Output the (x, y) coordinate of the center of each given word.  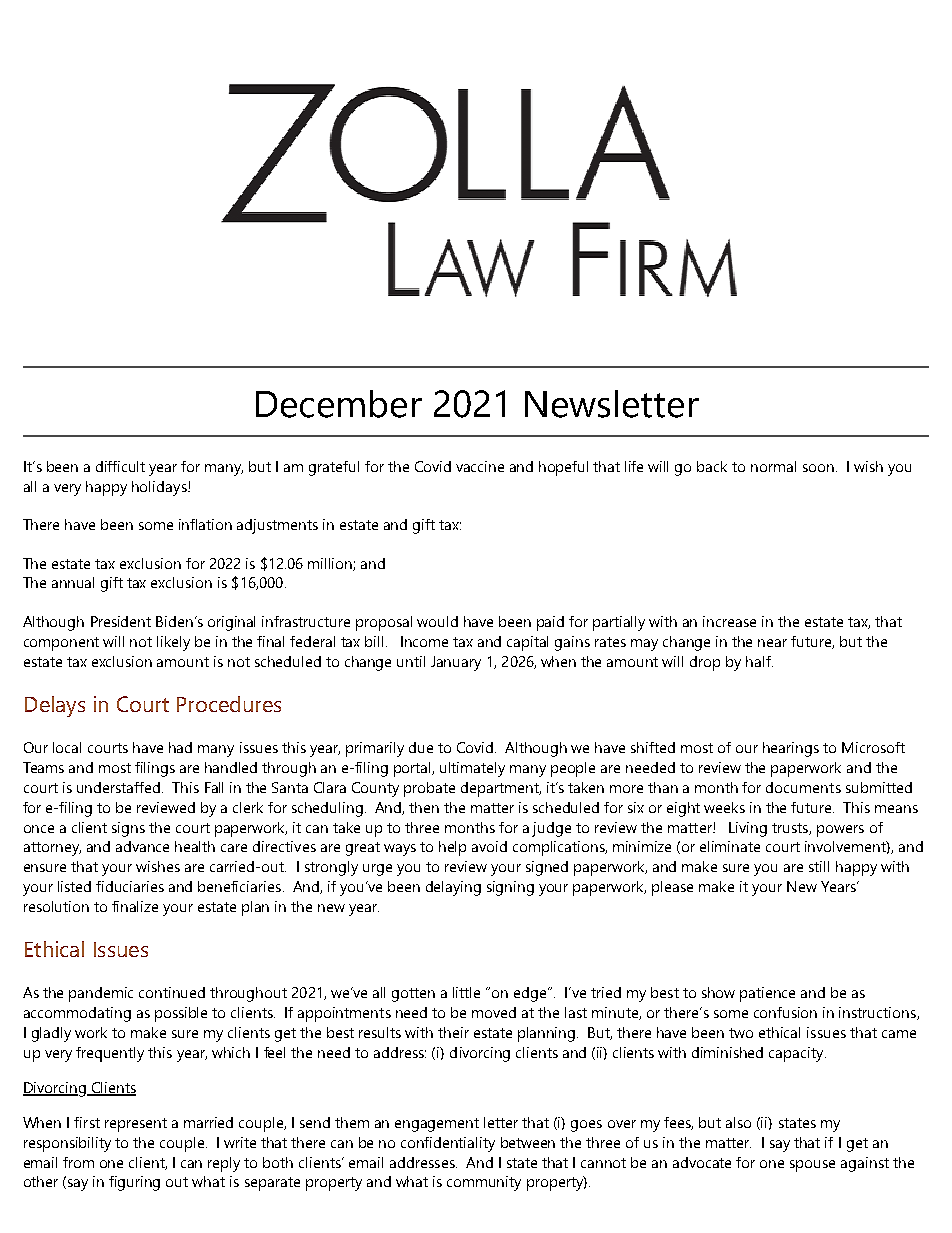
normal (773, 466)
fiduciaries (130, 886)
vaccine (480, 466)
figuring (134, 1183)
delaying (453, 888)
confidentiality (448, 1144)
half (759, 661)
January (456, 663)
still (819, 866)
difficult (120, 466)
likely (173, 643)
